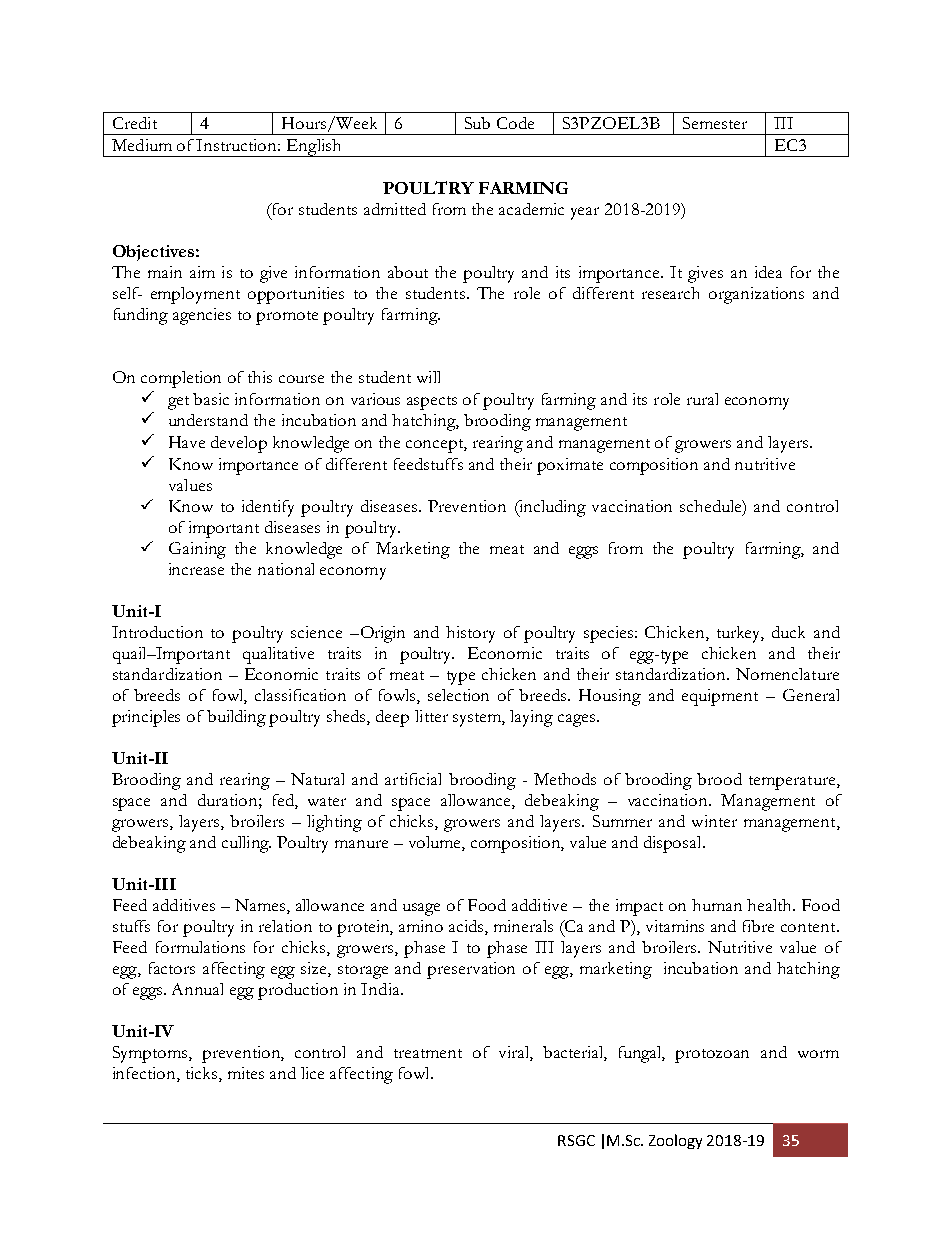 This document has width=952, height=1233. I want to click on Zoology, so click(675, 1141).
